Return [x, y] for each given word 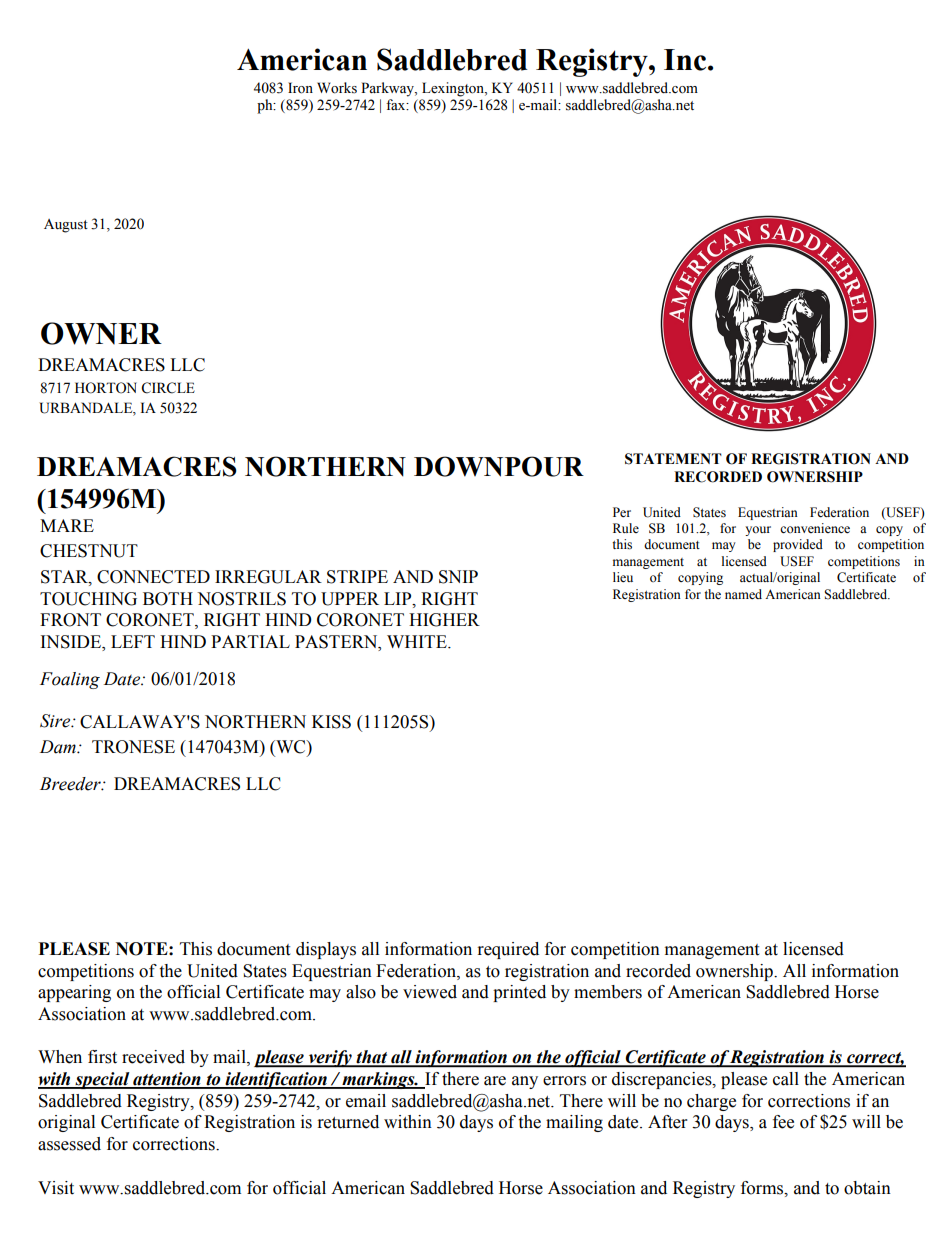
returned [348, 1122]
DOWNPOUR [499, 466]
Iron [300, 88]
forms [763, 1188]
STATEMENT [673, 459]
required [508, 950]
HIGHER [444, 620]
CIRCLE [168, 388]
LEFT [133, 641]
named [743, 594]
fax [397, 104]
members [608, 992]
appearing [74, 993]
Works [337, 88]
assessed [69, 1144]
